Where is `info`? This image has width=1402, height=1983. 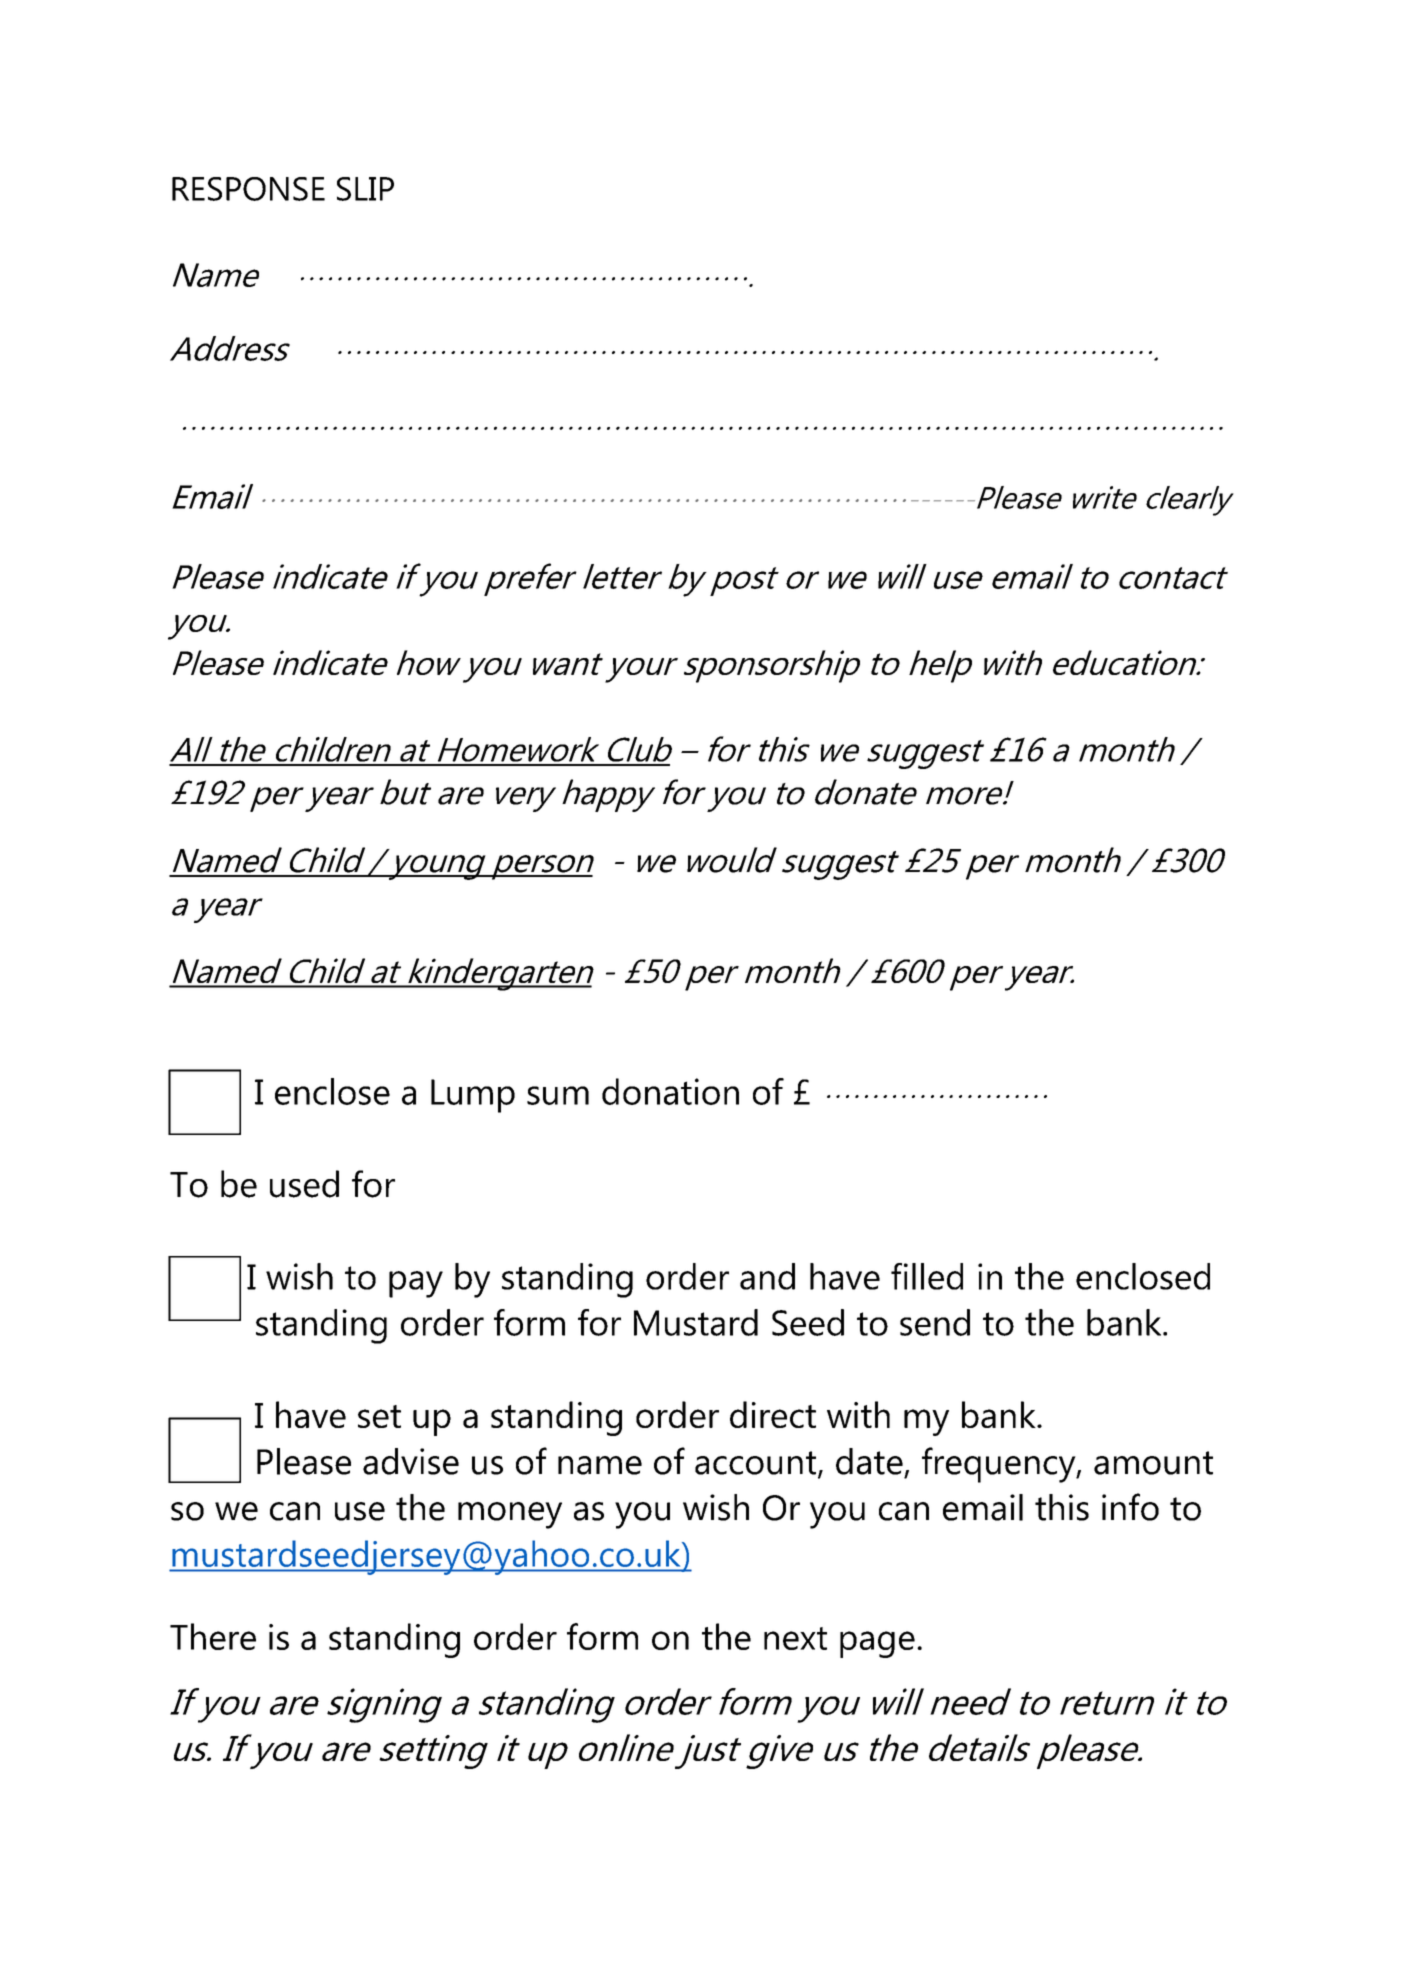 info is located at coordinates (1130, 1507).
